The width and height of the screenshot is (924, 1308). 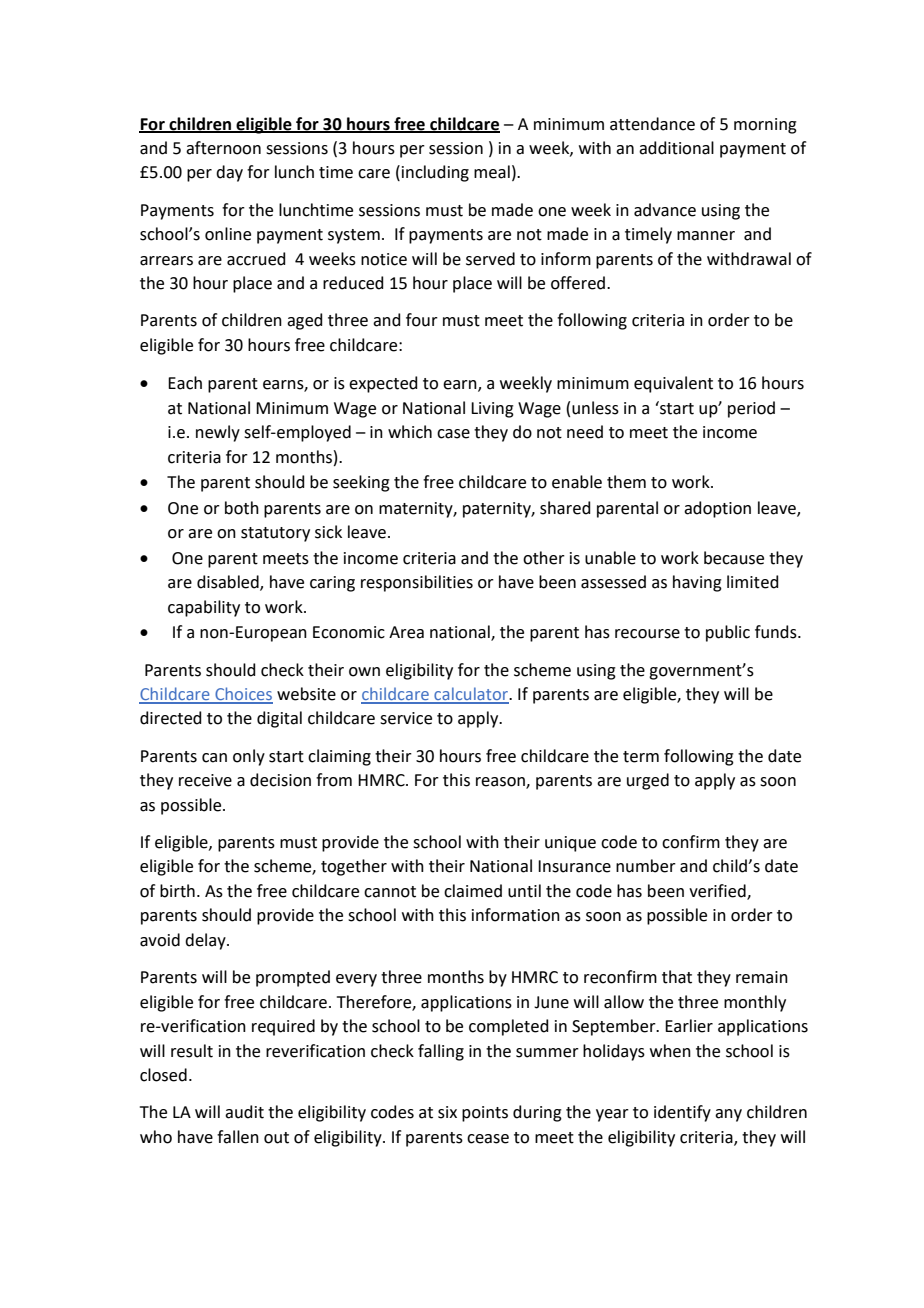 I want to click on identify, so click(x=682, y=1113).
